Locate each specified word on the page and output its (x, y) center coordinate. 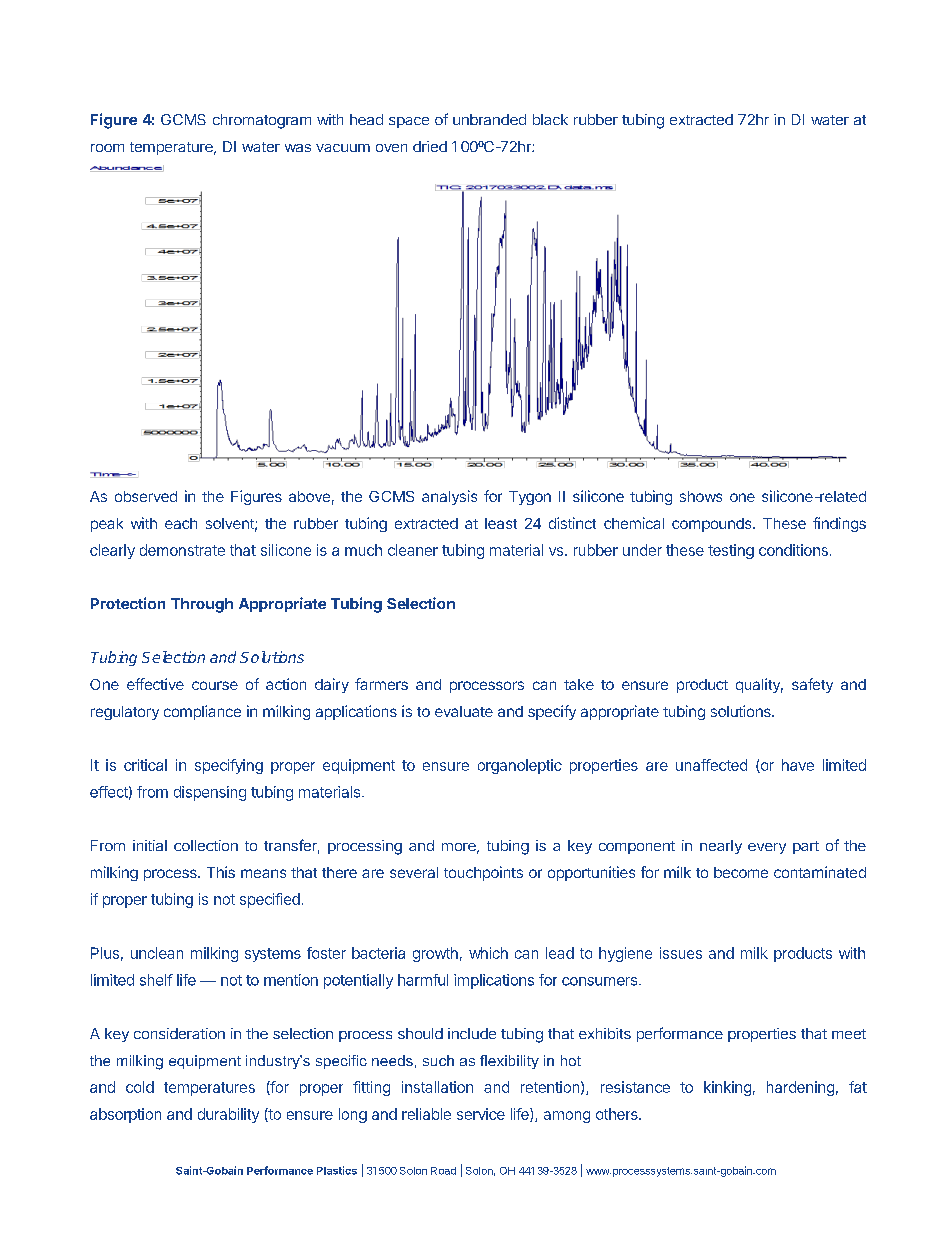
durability (228, 1115)
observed (146, 496)
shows (701, 496)
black (550, 119)
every (767, 848)
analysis (449, 497)
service (481, 1114)
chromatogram (262, 121)
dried (430, 146)
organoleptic (520, 766)
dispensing (210, 793)
